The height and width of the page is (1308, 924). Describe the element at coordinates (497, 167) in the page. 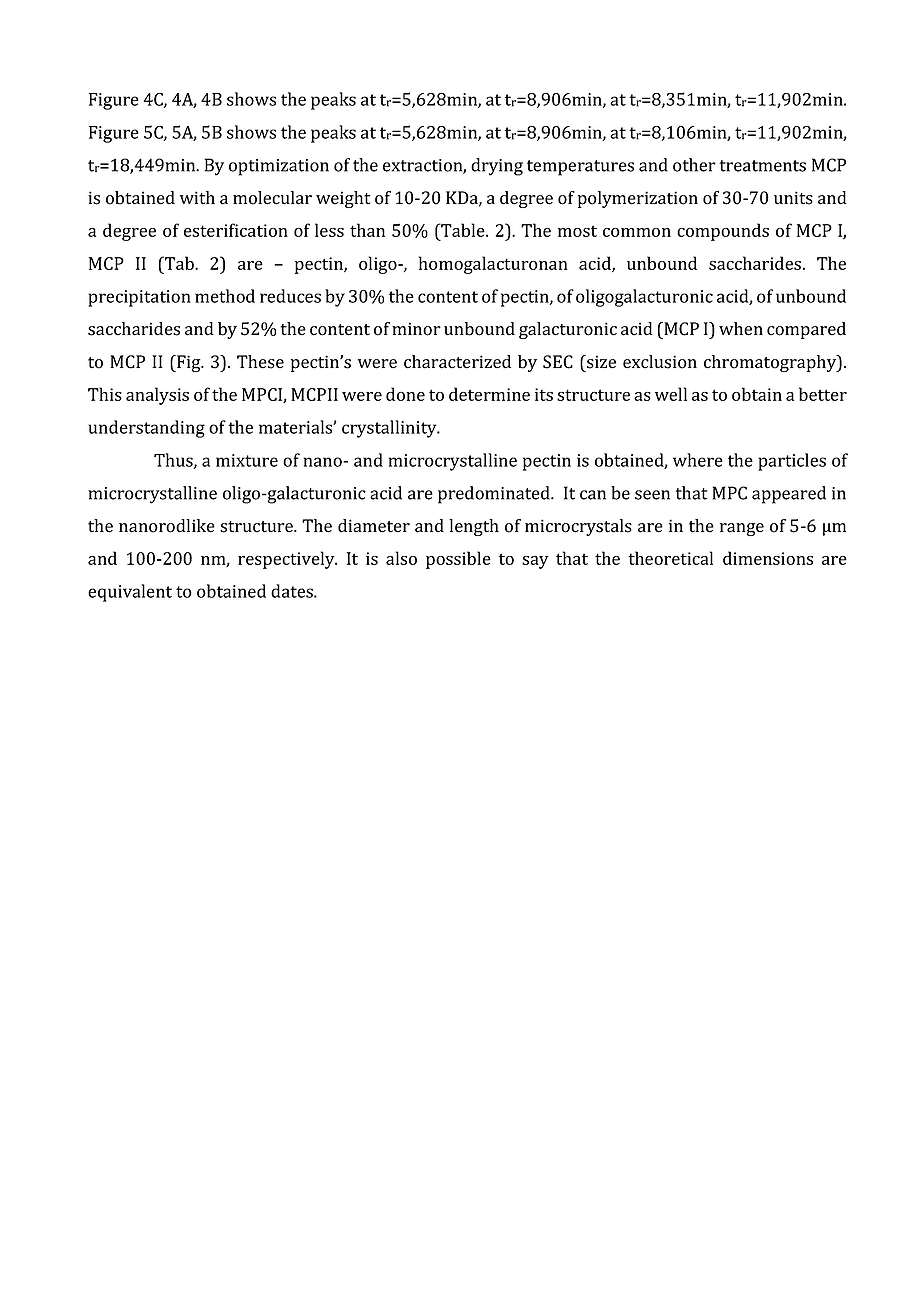

I see `drying` at that location.
